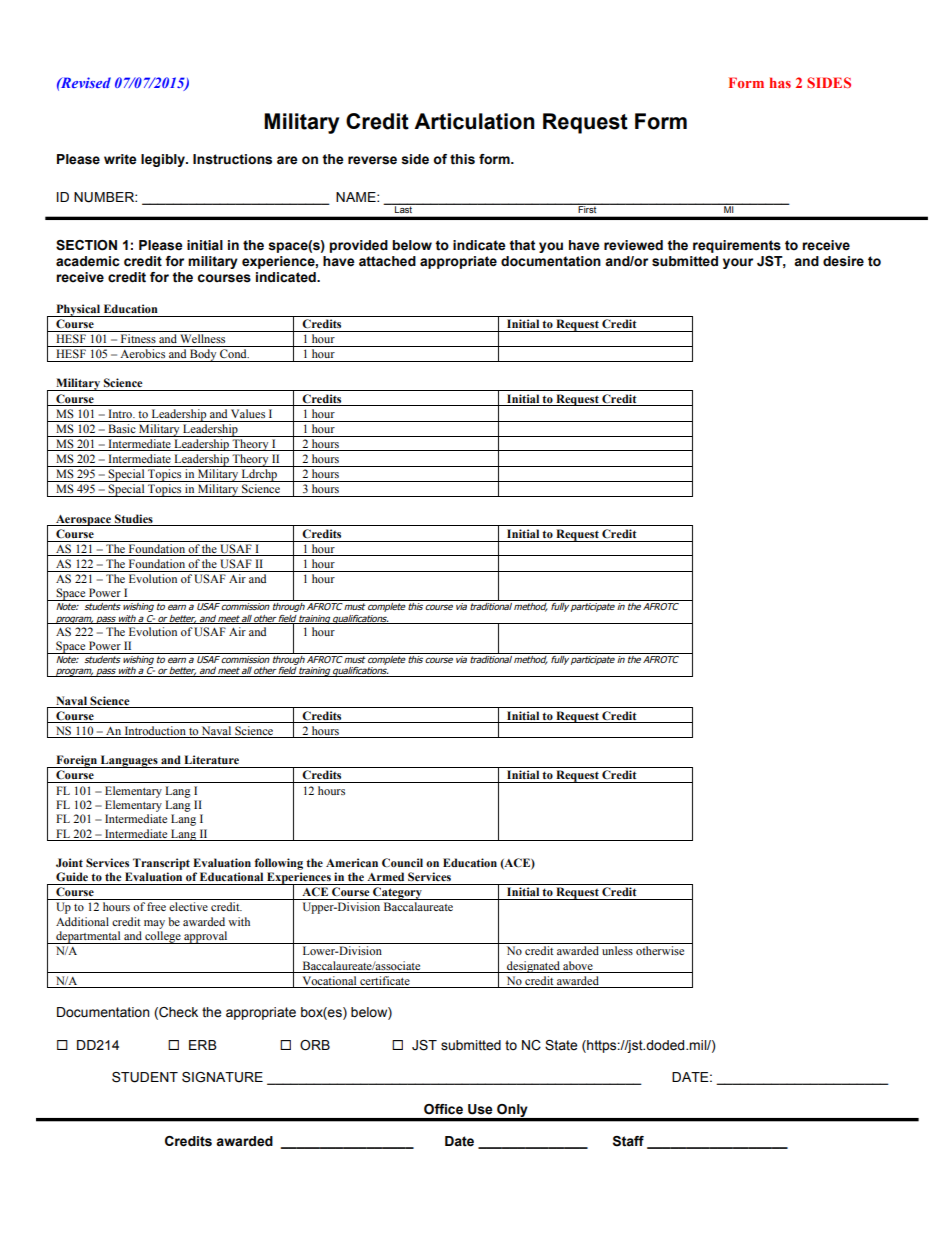 Image resolution: width=952 pixels, height=1233 pixels. What do you see at coordinates (211, 759) in the screenshot?
I see `Literature` at bounding box center [211, 759].
